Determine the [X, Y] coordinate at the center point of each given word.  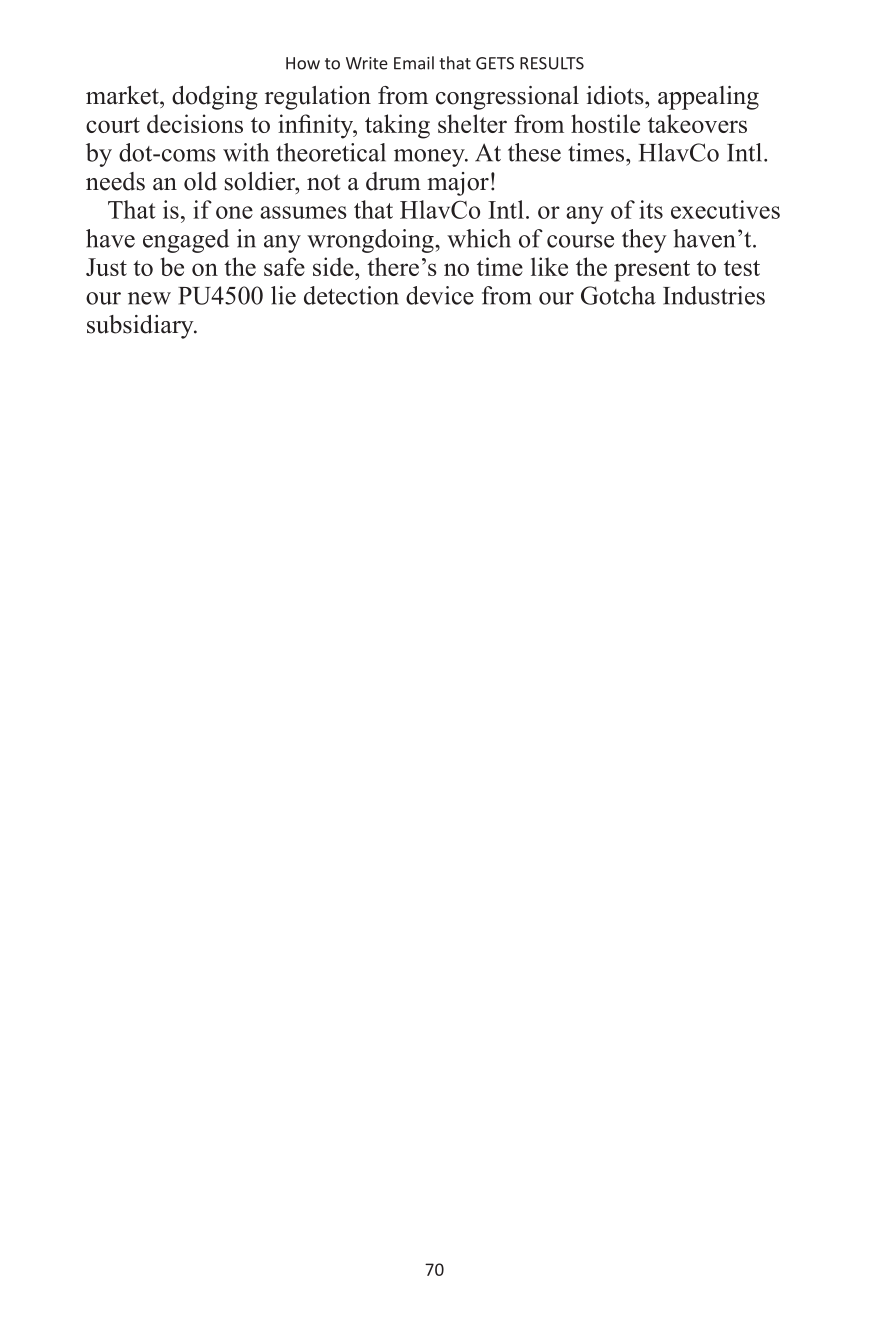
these [534, 152]
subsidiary [141, 327]
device [440, 295]
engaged [186, 241]
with [246, 152]
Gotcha [618, 295]
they [644, 241]
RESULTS [552, 63]
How [303, 63]
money [430, 158]
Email [414, 63]
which [479, 238]
